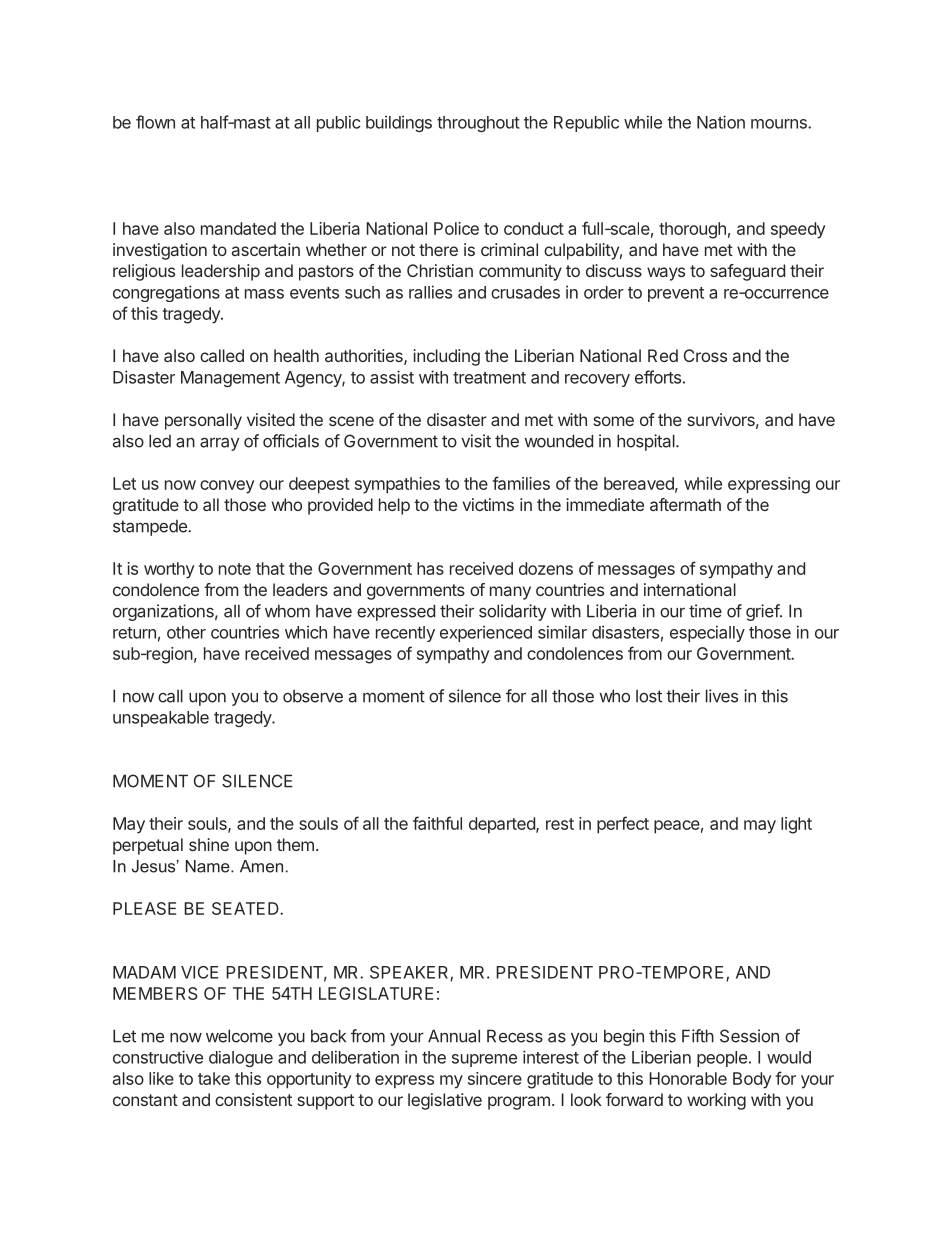 Image resolution: width=952 pixels, height=1233 pixels. Describe the element at coordinates (722, 1059) in the page. I see `people` at that location.
